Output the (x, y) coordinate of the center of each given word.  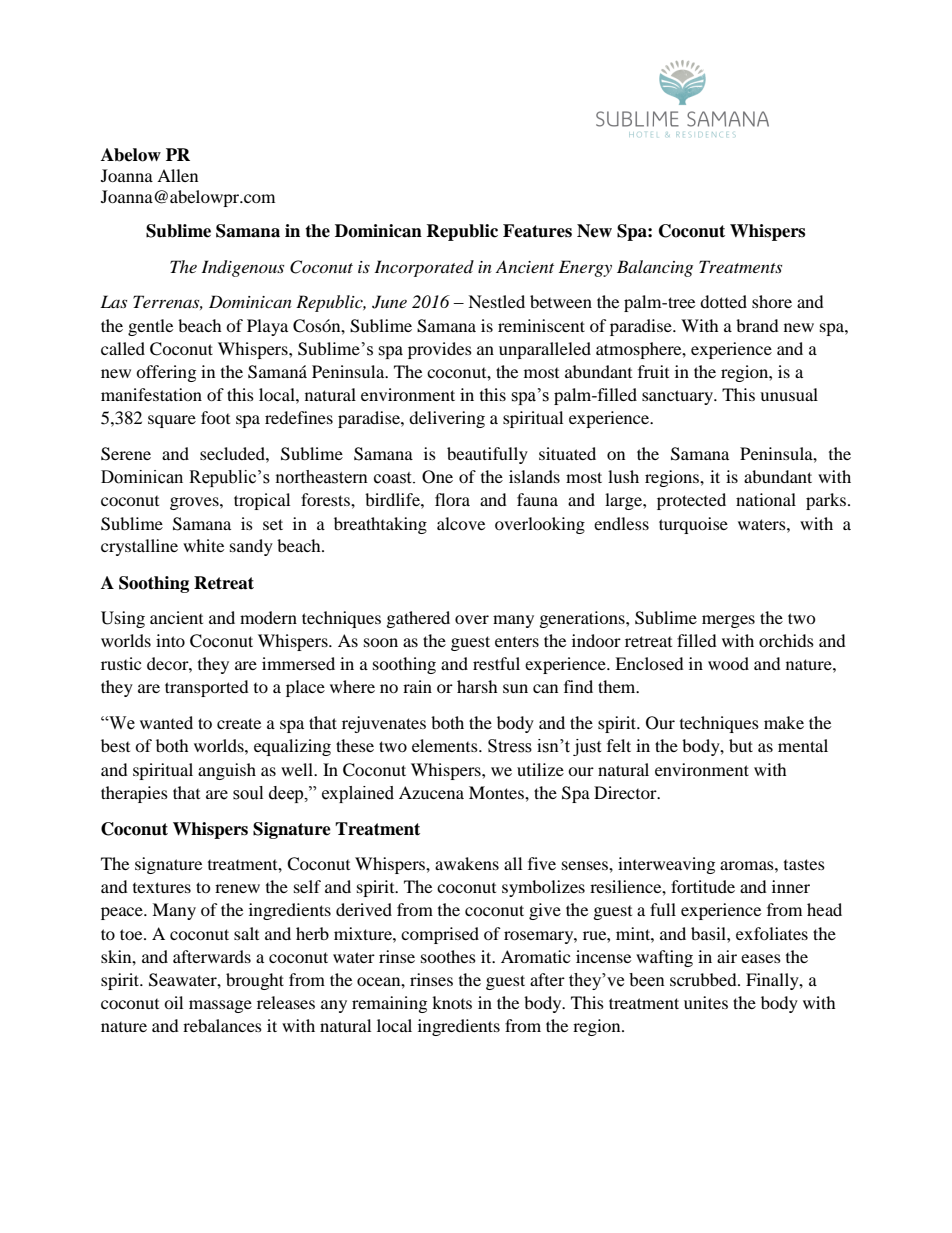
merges (728, 621)
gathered (418, 619)
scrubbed (704, 979)
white (203, 545)
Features (537, 231)
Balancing (655, 268)
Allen (177, 175)
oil (173, 1002)
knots (452, 1002)
